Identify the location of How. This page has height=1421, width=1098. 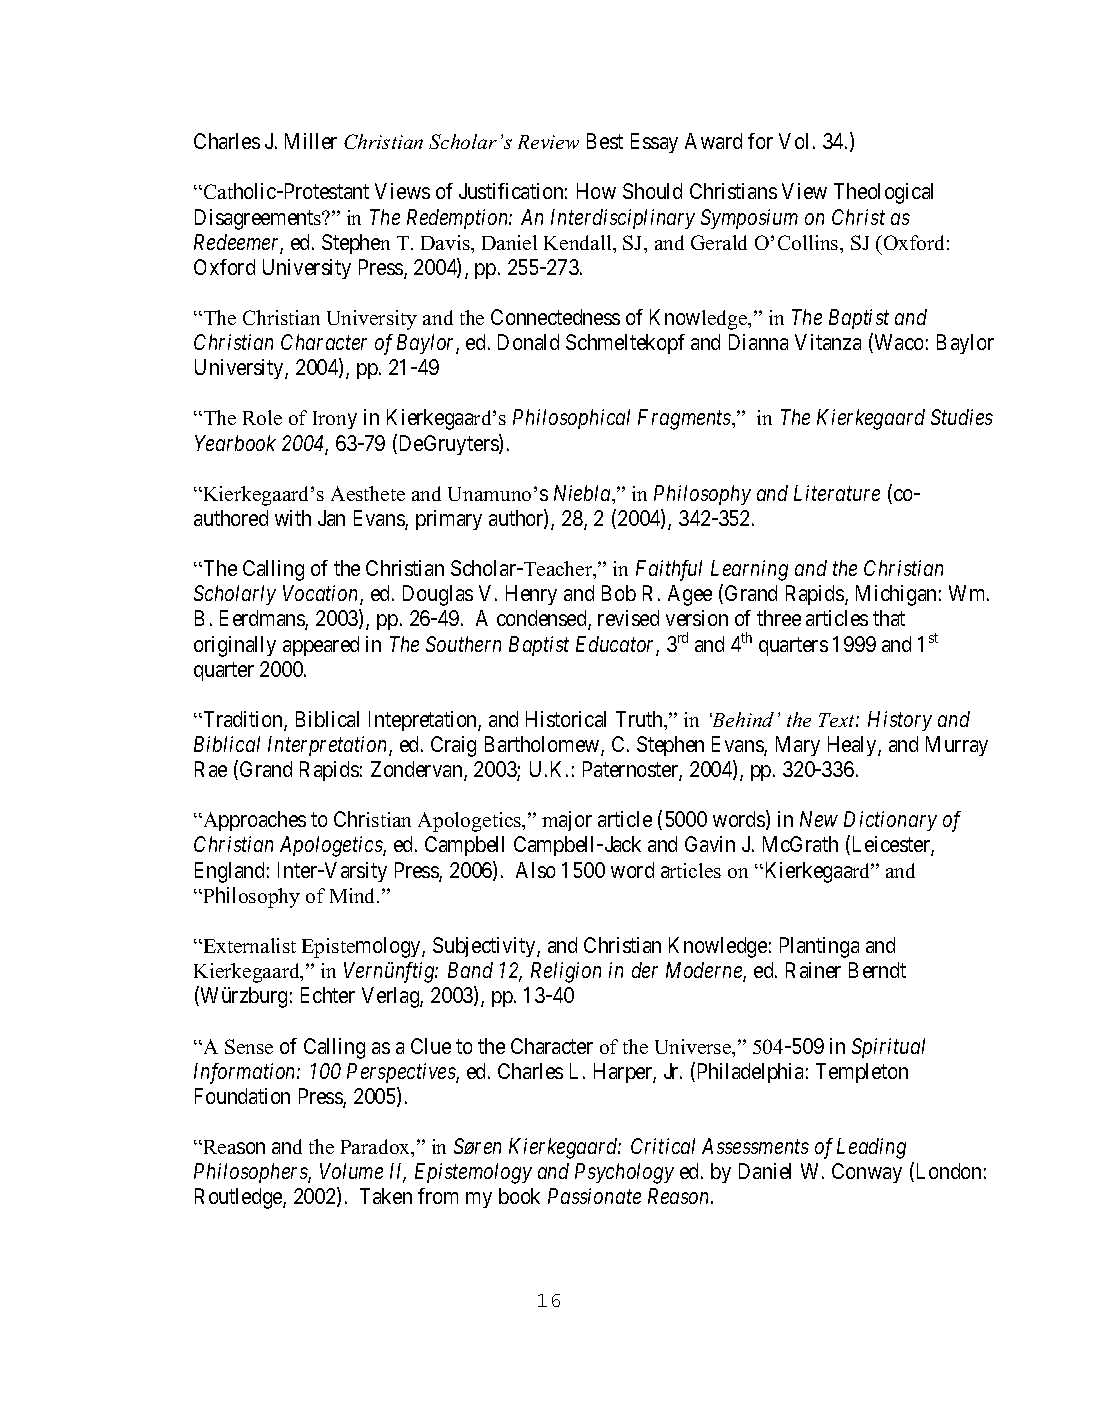
(596, 191).
